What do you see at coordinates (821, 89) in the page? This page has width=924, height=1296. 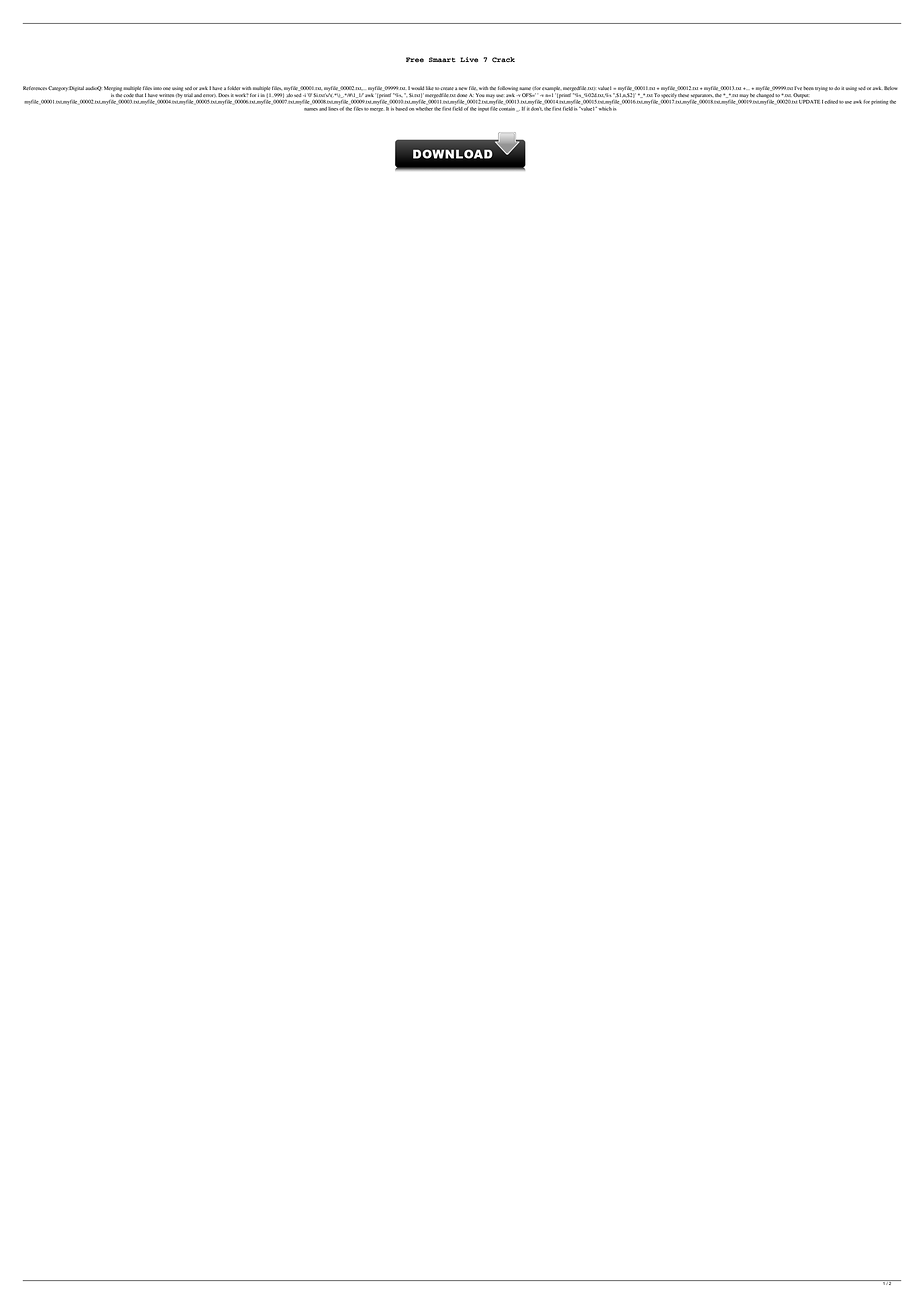 I see `trying` at bounding box center [821, 89].
